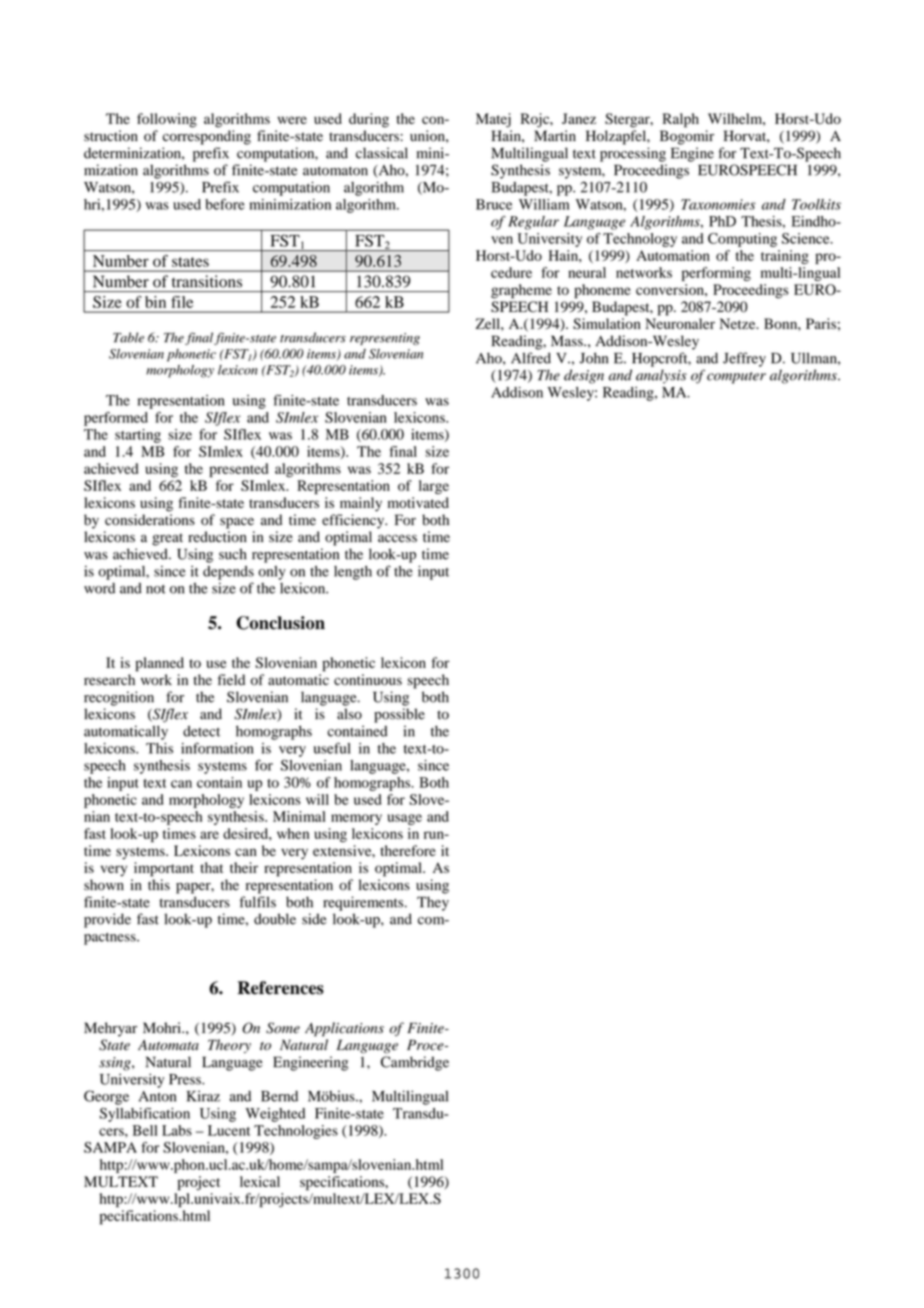  Describe the element at coordinates (415, 1063) in the screenshot. I see `Cambridge` at that location.
